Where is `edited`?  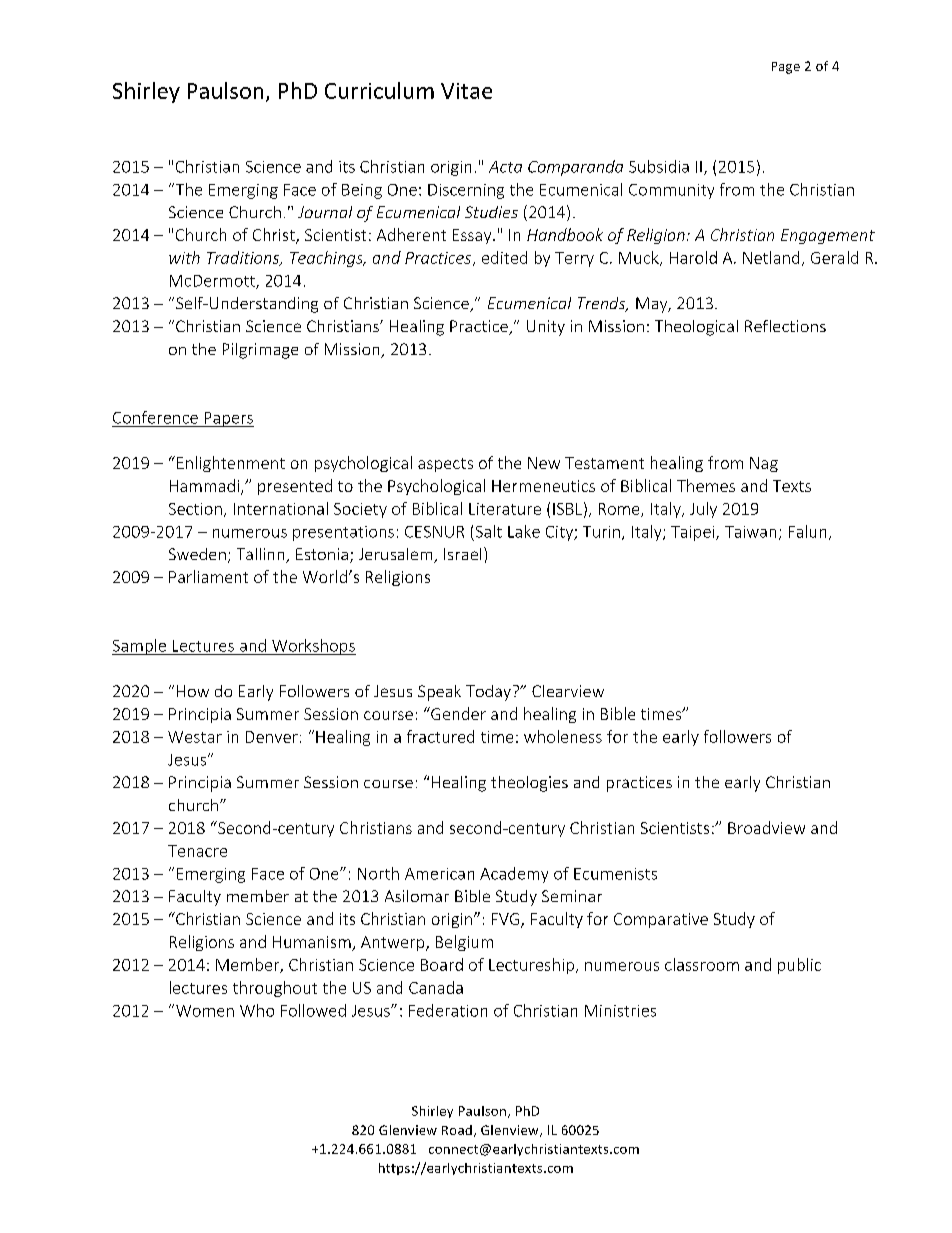
edited is located at coordinates (504, 257).
